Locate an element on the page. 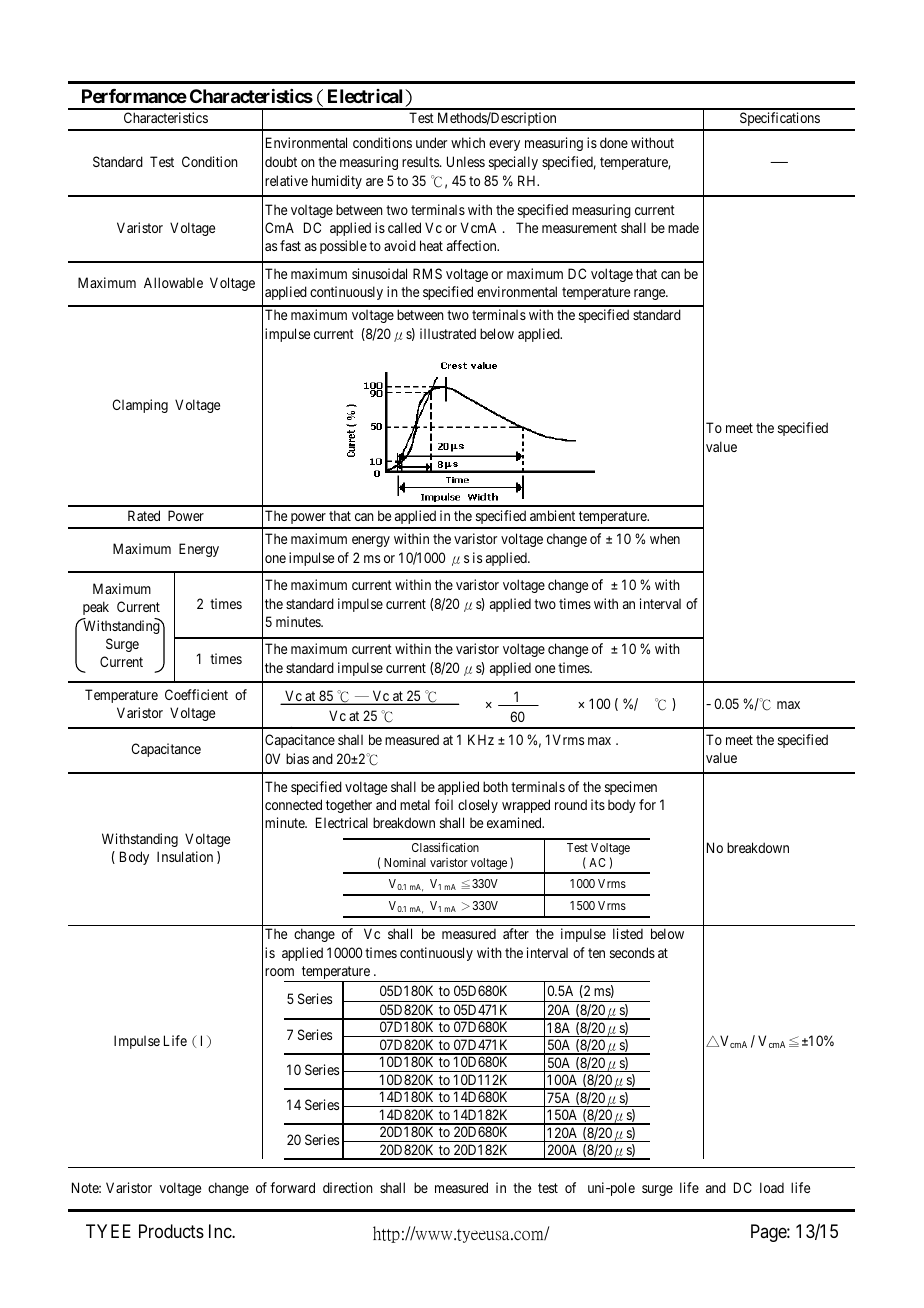 This image has width=924, height=1308. ambient is located at coordinates (552, 515).
